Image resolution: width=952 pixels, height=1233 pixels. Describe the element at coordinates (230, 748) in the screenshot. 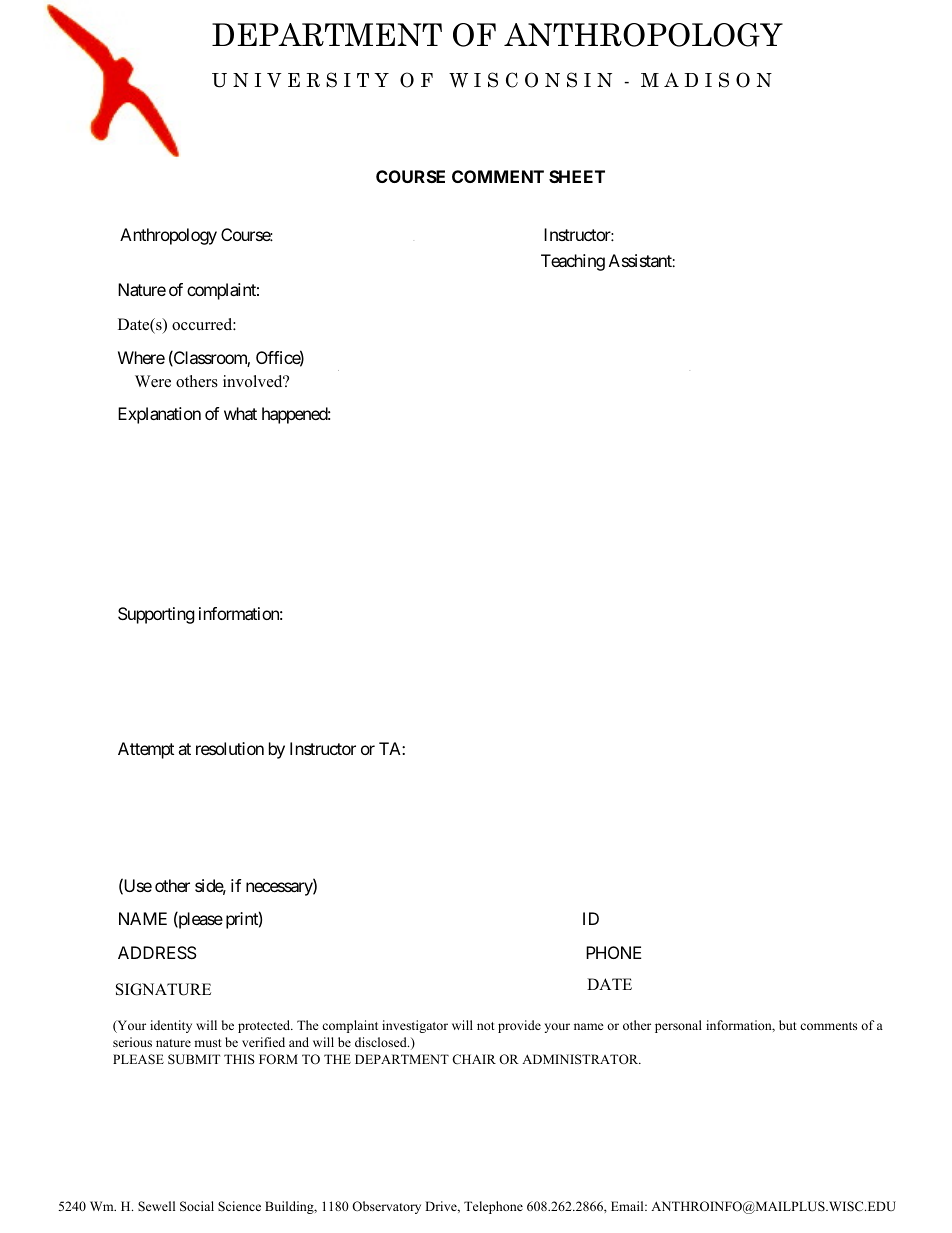

I see `resolution` at that location.
